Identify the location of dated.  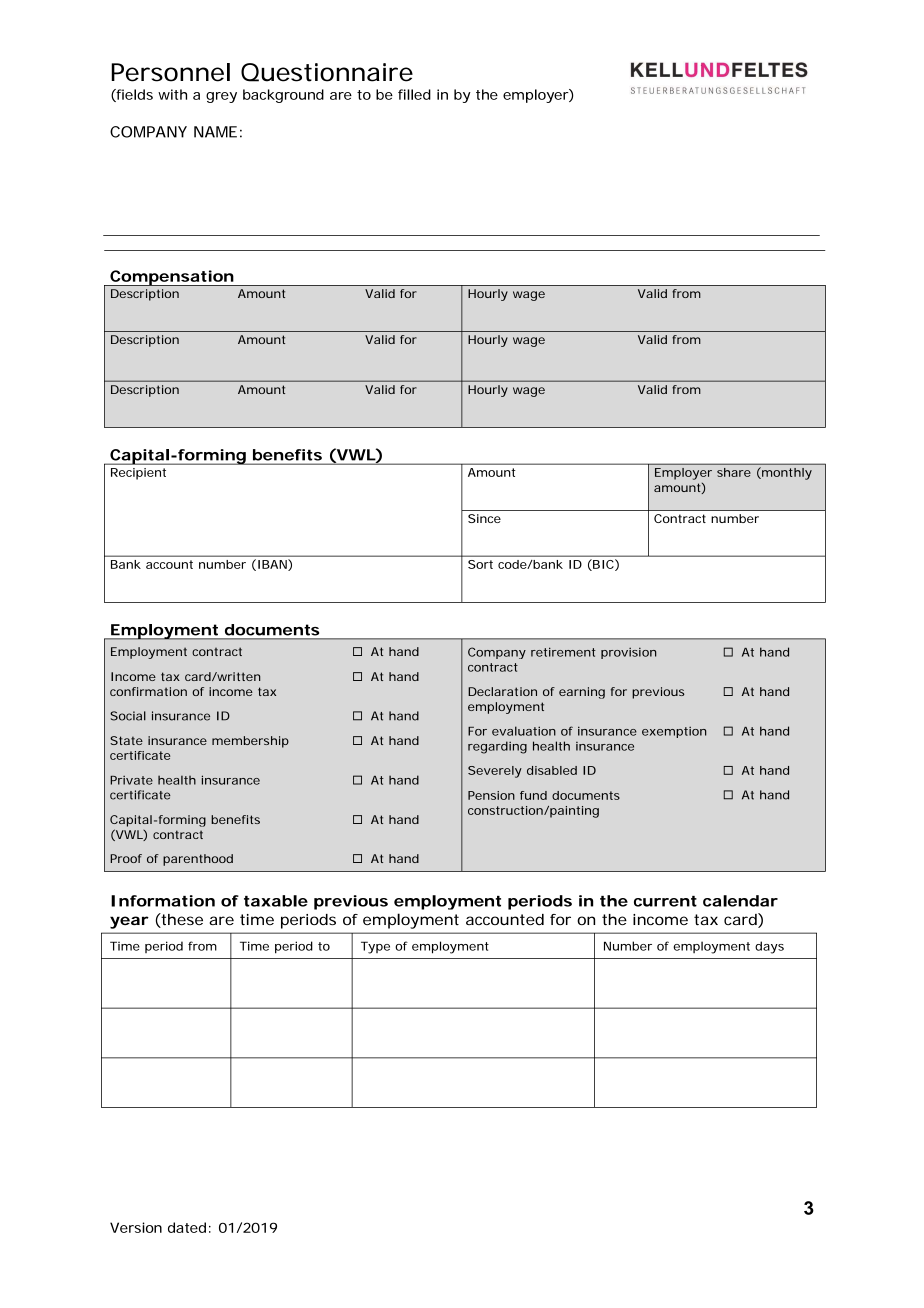
(187, 1227).
